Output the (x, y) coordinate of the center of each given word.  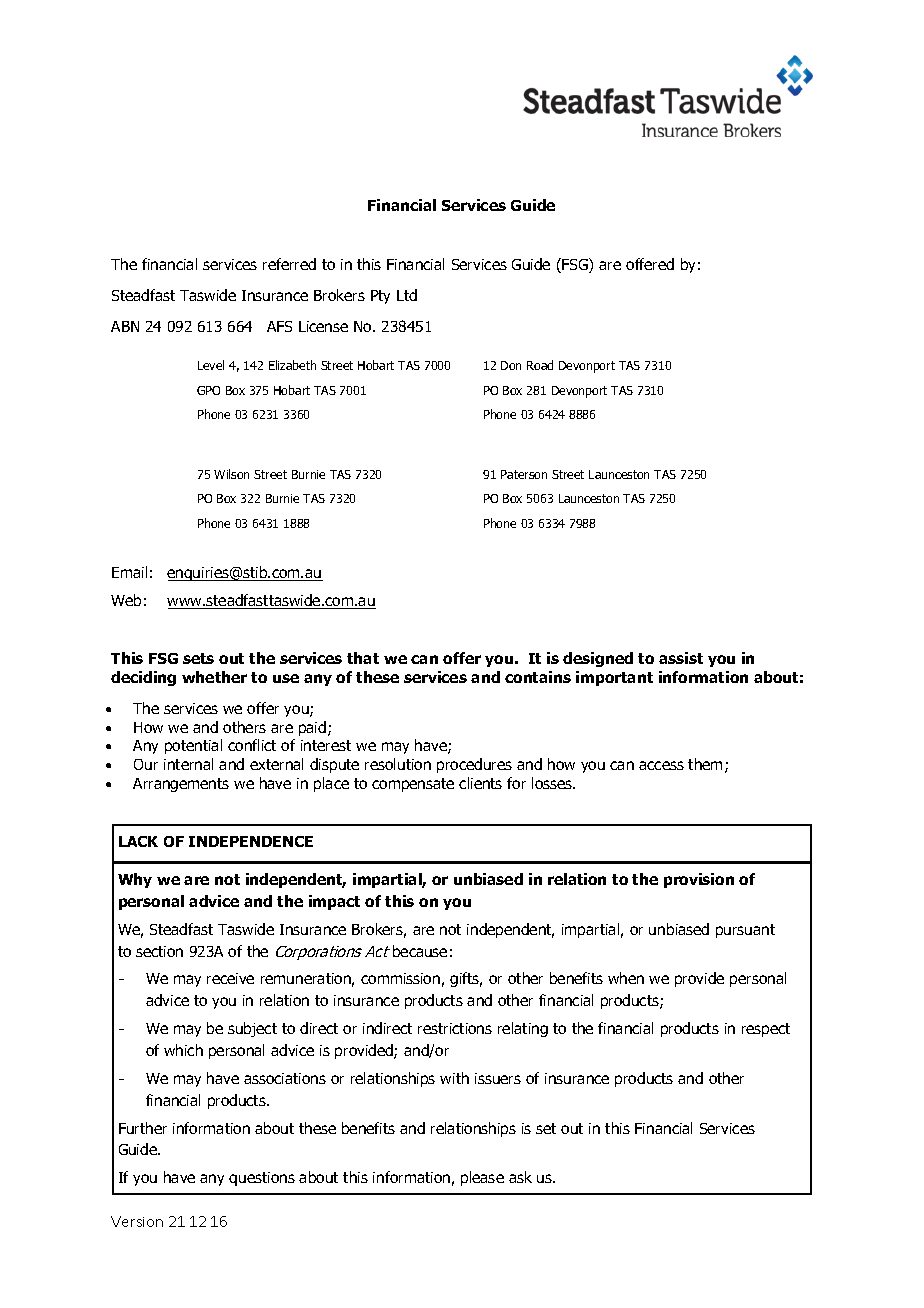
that (363, 658)
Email (129, 572)
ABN (125, 326)
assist (681, 658)
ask (520, 1177)
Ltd (407, 295)
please (482, 1178)
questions (262, 1179)
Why (135, 880)
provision (699, 880)
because (420, 951)
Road (540, 365)
